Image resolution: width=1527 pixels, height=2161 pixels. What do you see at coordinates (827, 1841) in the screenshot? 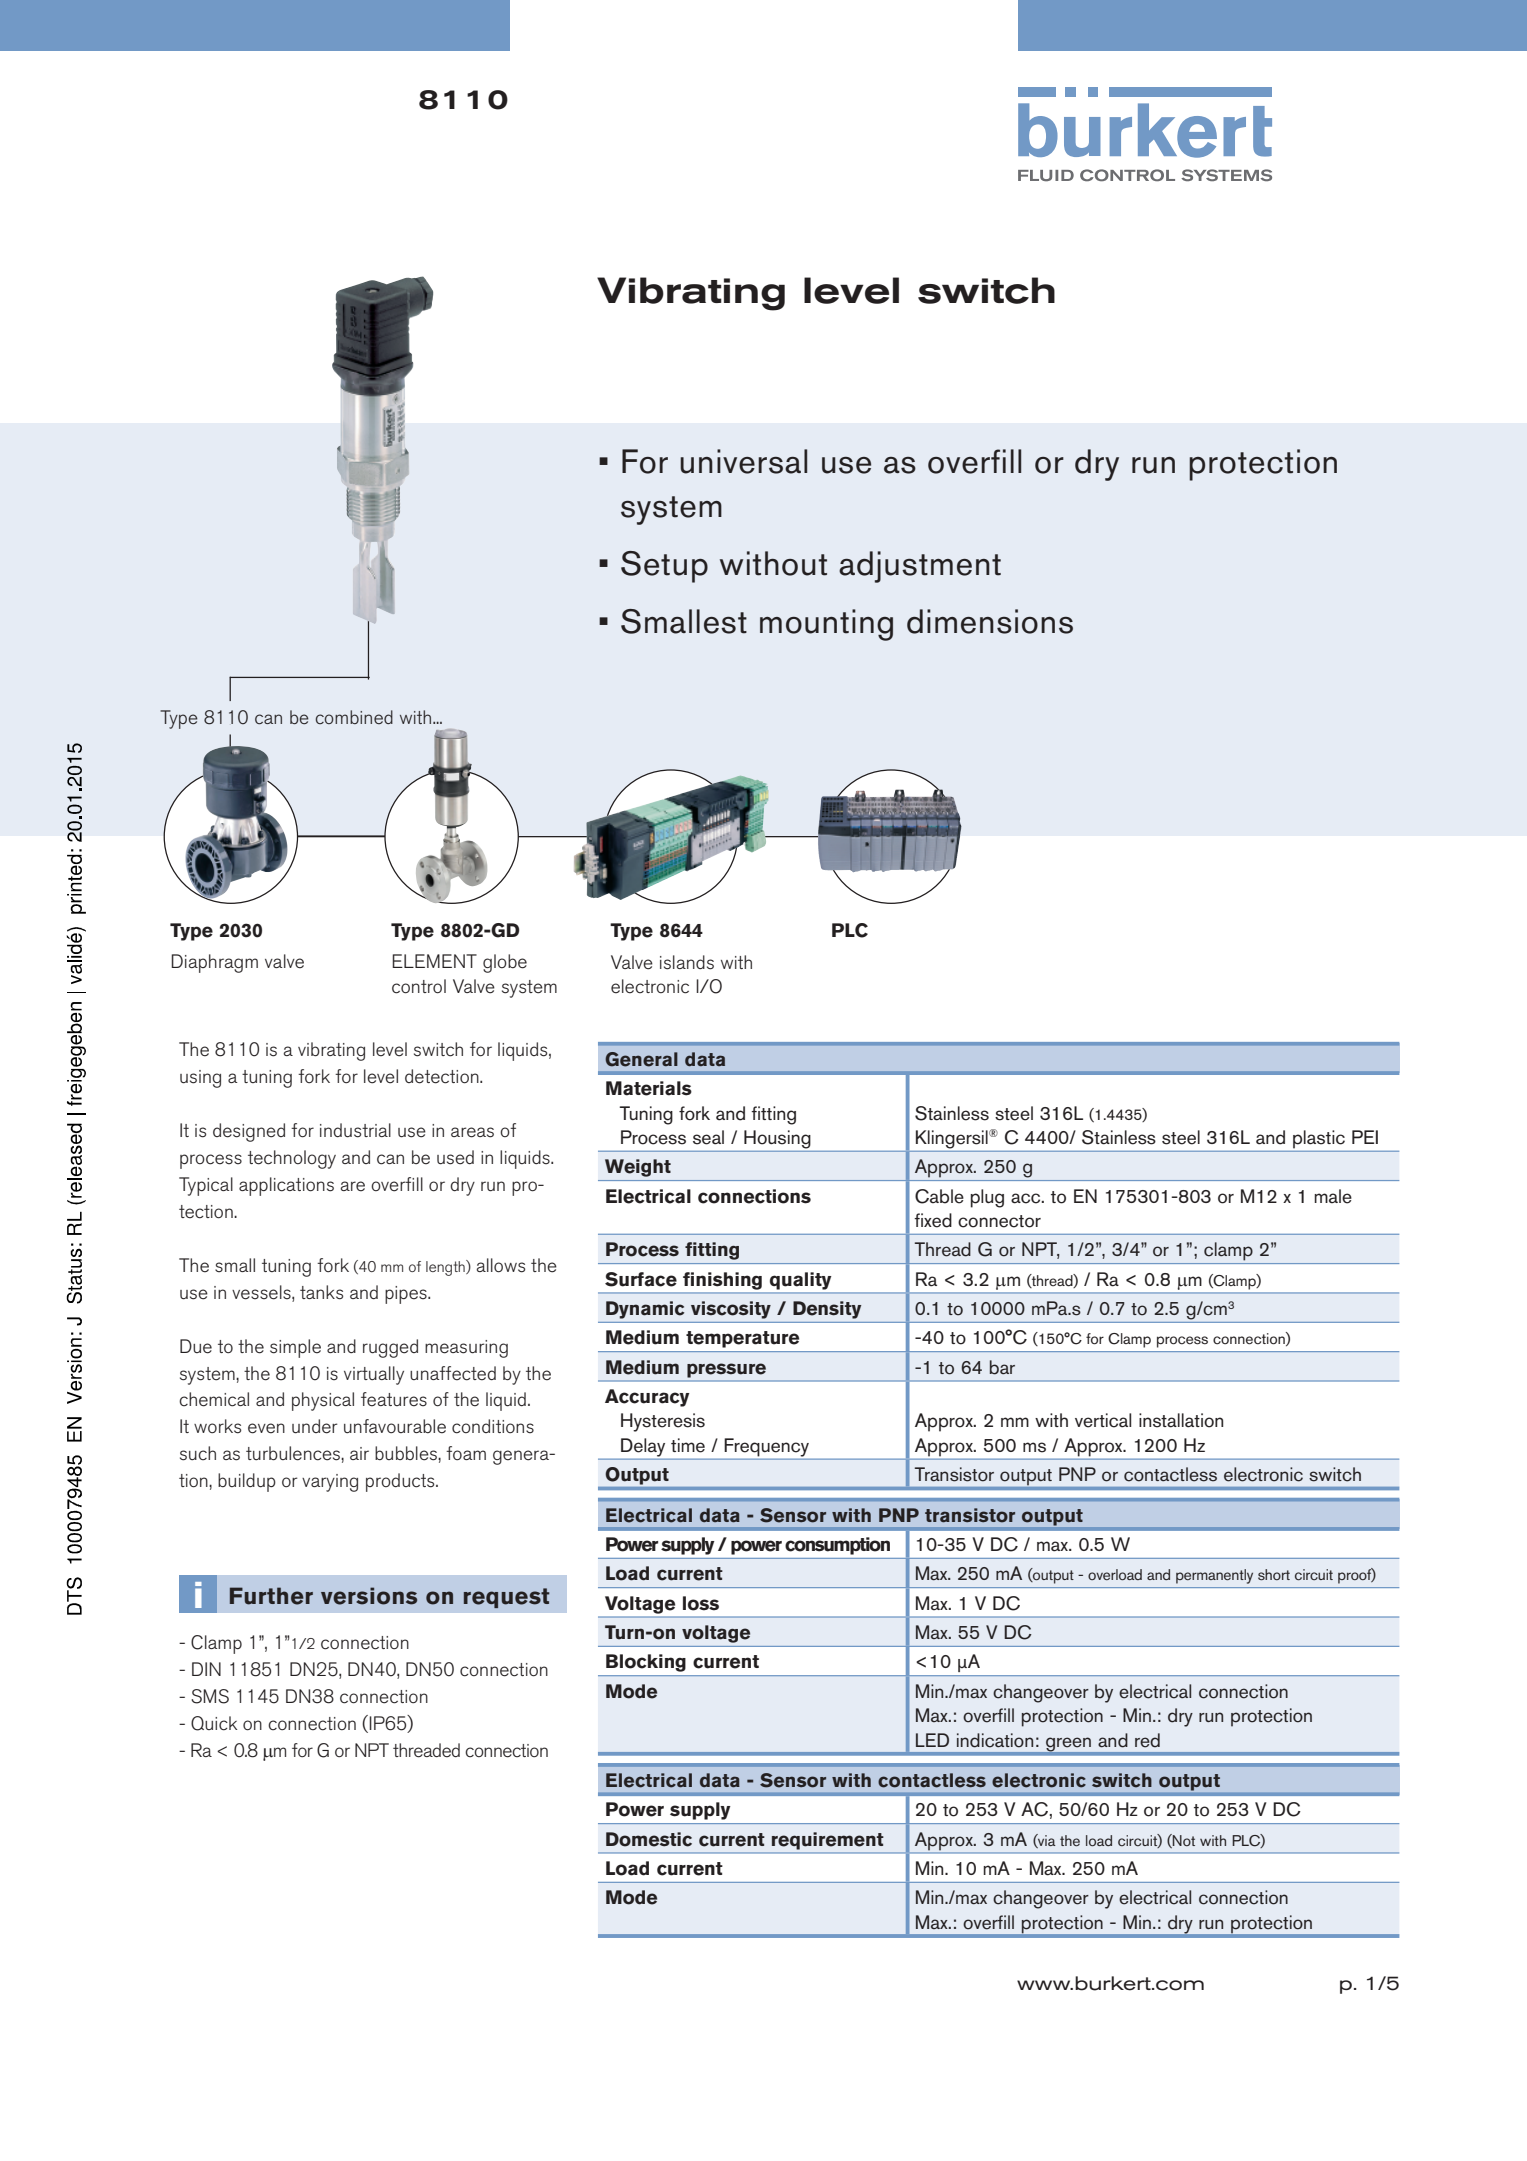
I see `requirement` at bounding box center [827, 1841].
